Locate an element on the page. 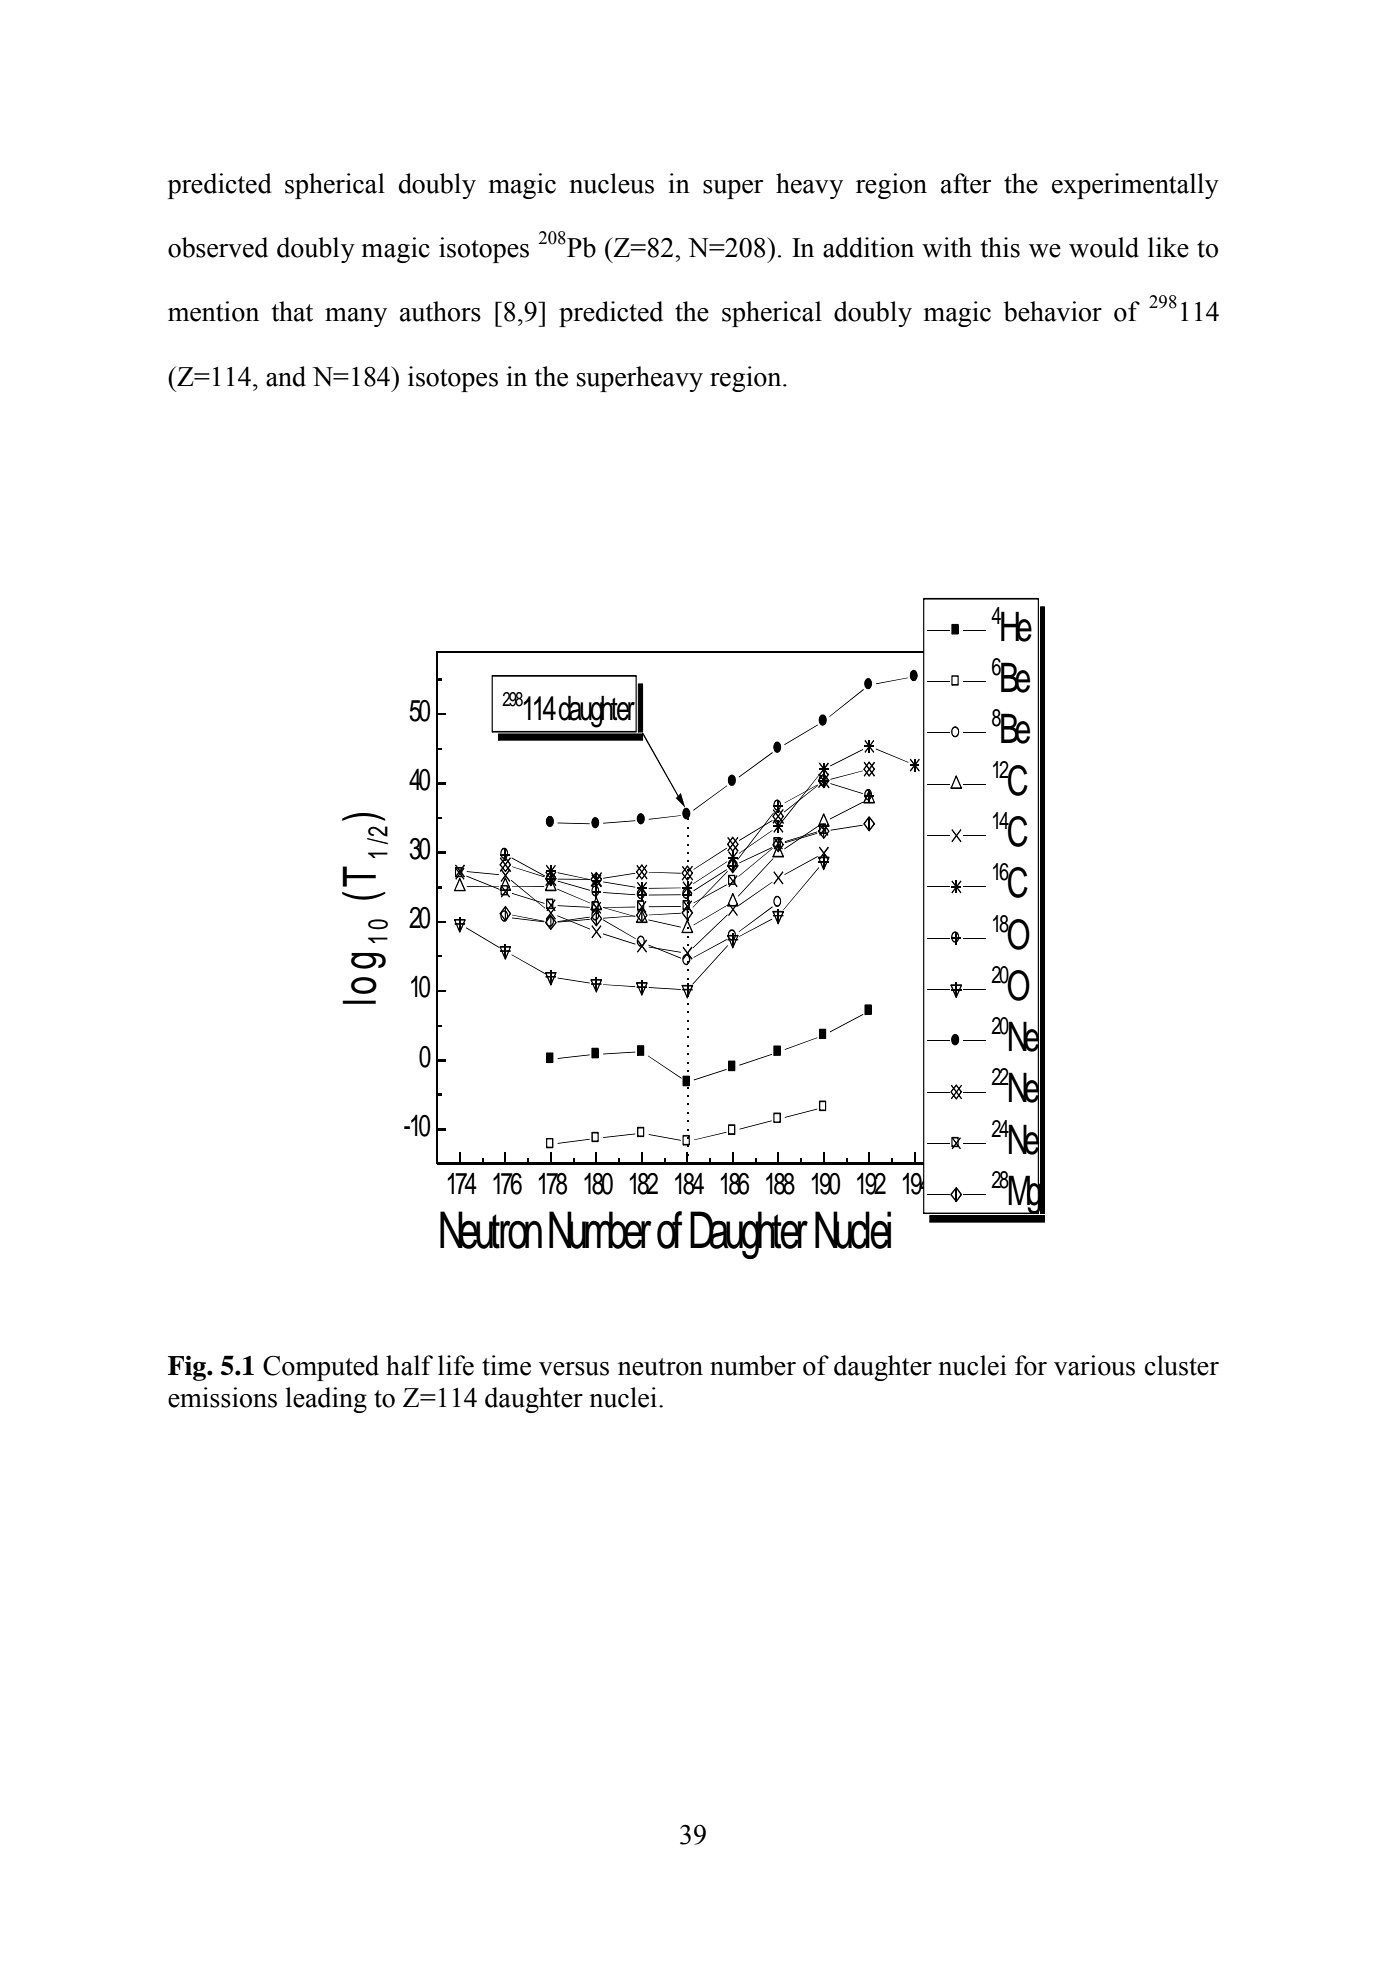 This image has width=1387, height=1961. and is located at coordinates (286, 376).
